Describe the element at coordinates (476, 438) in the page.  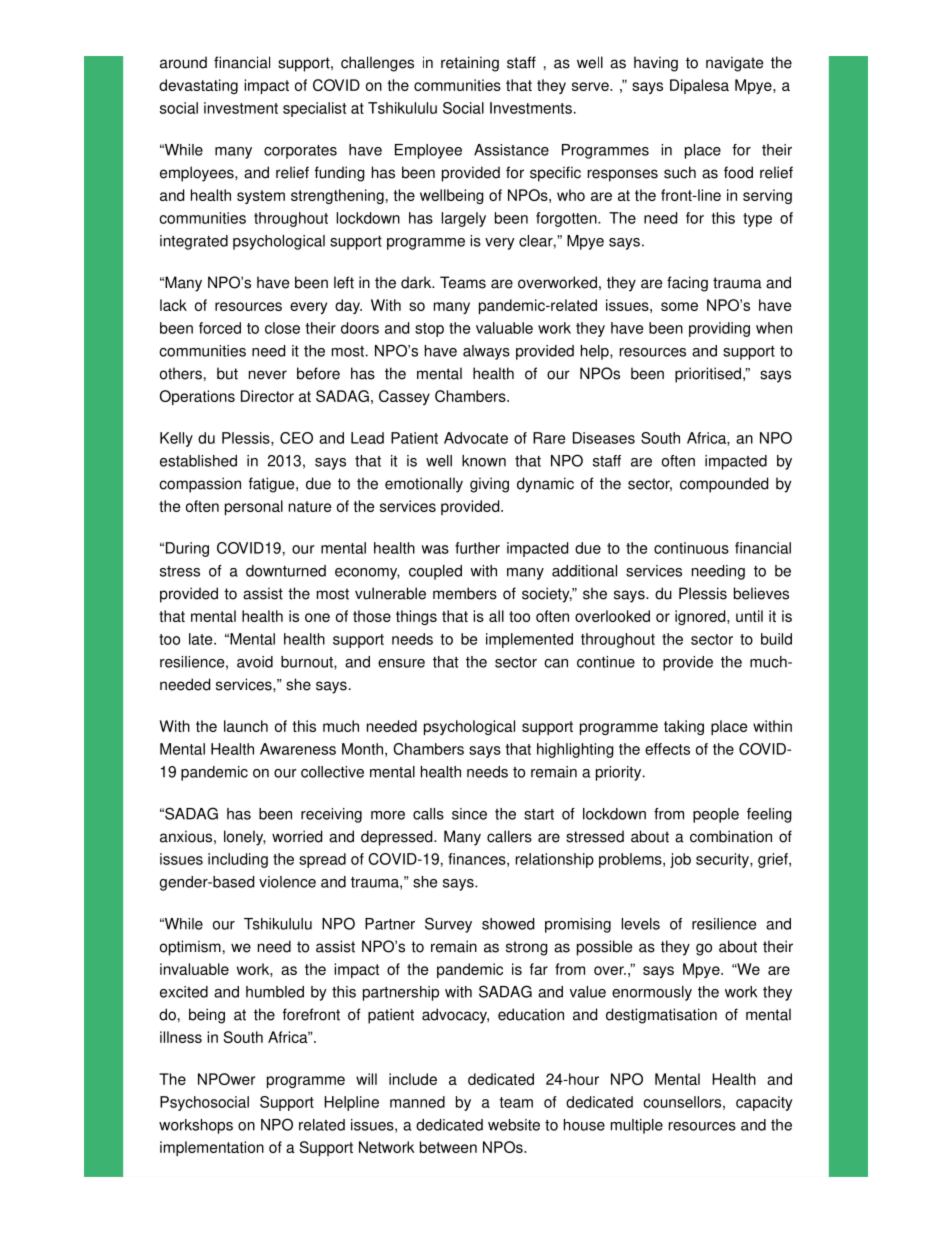
I see `Advocate` at that location.
